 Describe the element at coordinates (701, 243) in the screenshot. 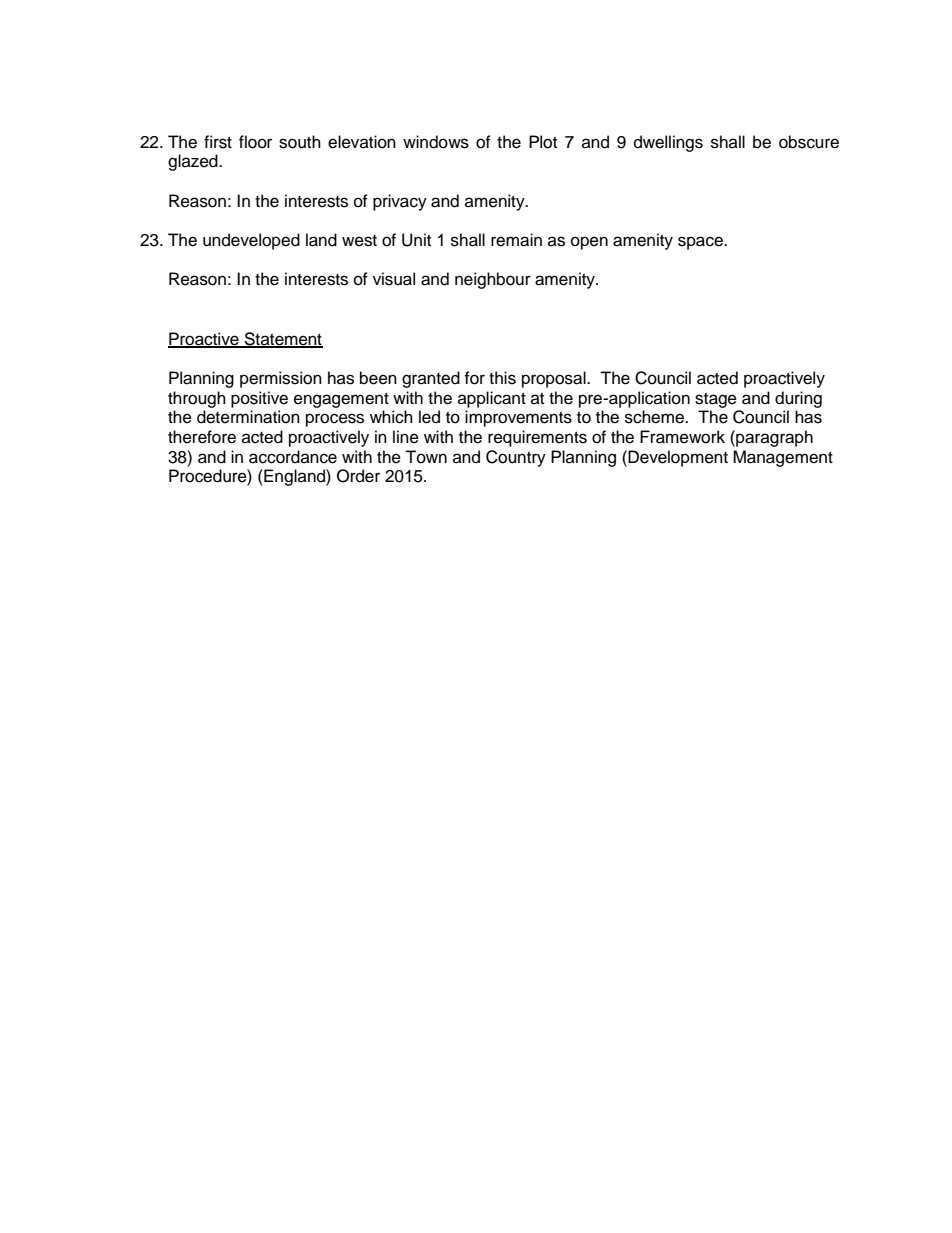

I see `space` at that location.
